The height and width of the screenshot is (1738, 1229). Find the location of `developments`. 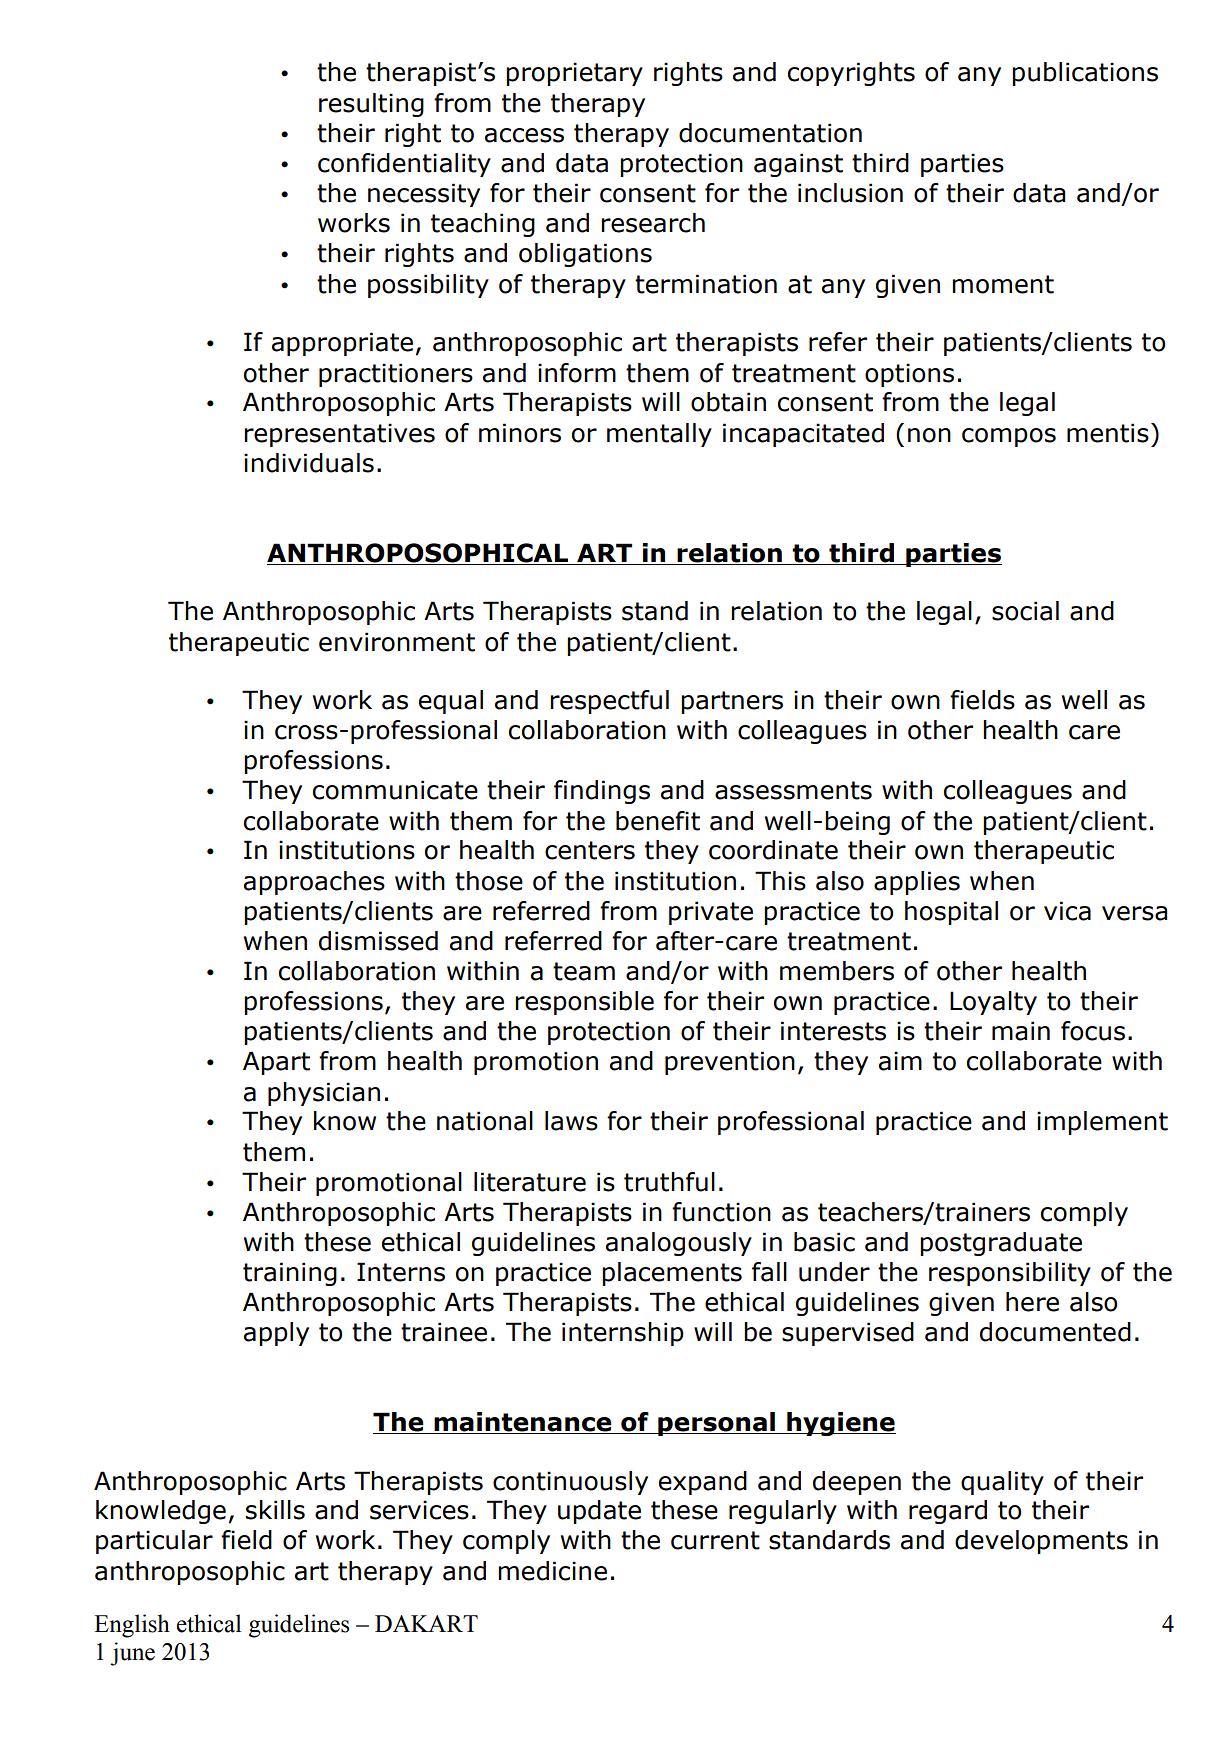

developments is located at coordinates (1041, 1542).
